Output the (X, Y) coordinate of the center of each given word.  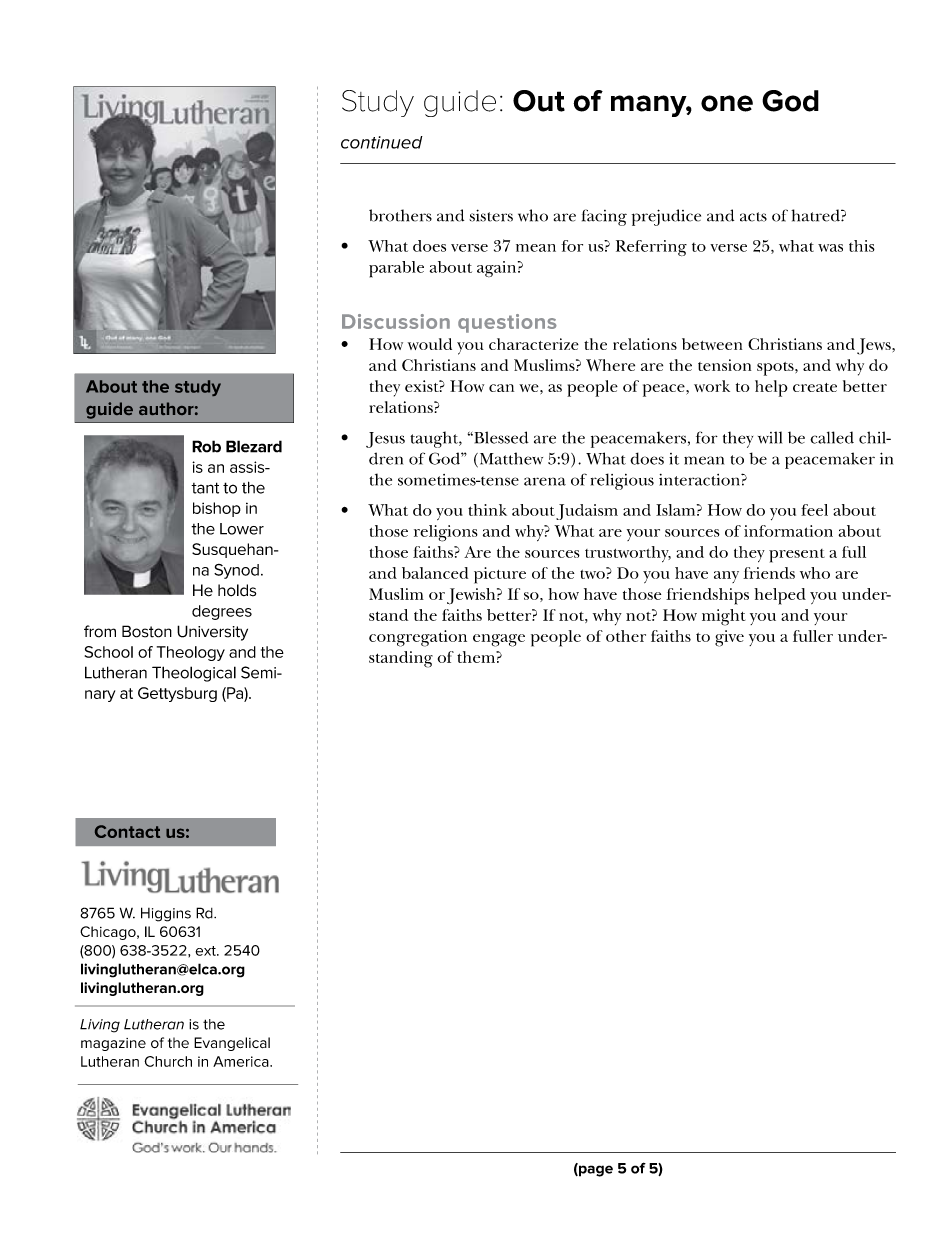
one (727, 103)
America (242, 1061)
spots (776, 369)
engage (499, 640)
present (797, 556)
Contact (127, 831)
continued (382, 142)
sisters (491, 215)
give (729, 638)
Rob (206, 446)
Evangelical (232, 1044)
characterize (534, 344)
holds (237, 590)
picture (500, 575)
